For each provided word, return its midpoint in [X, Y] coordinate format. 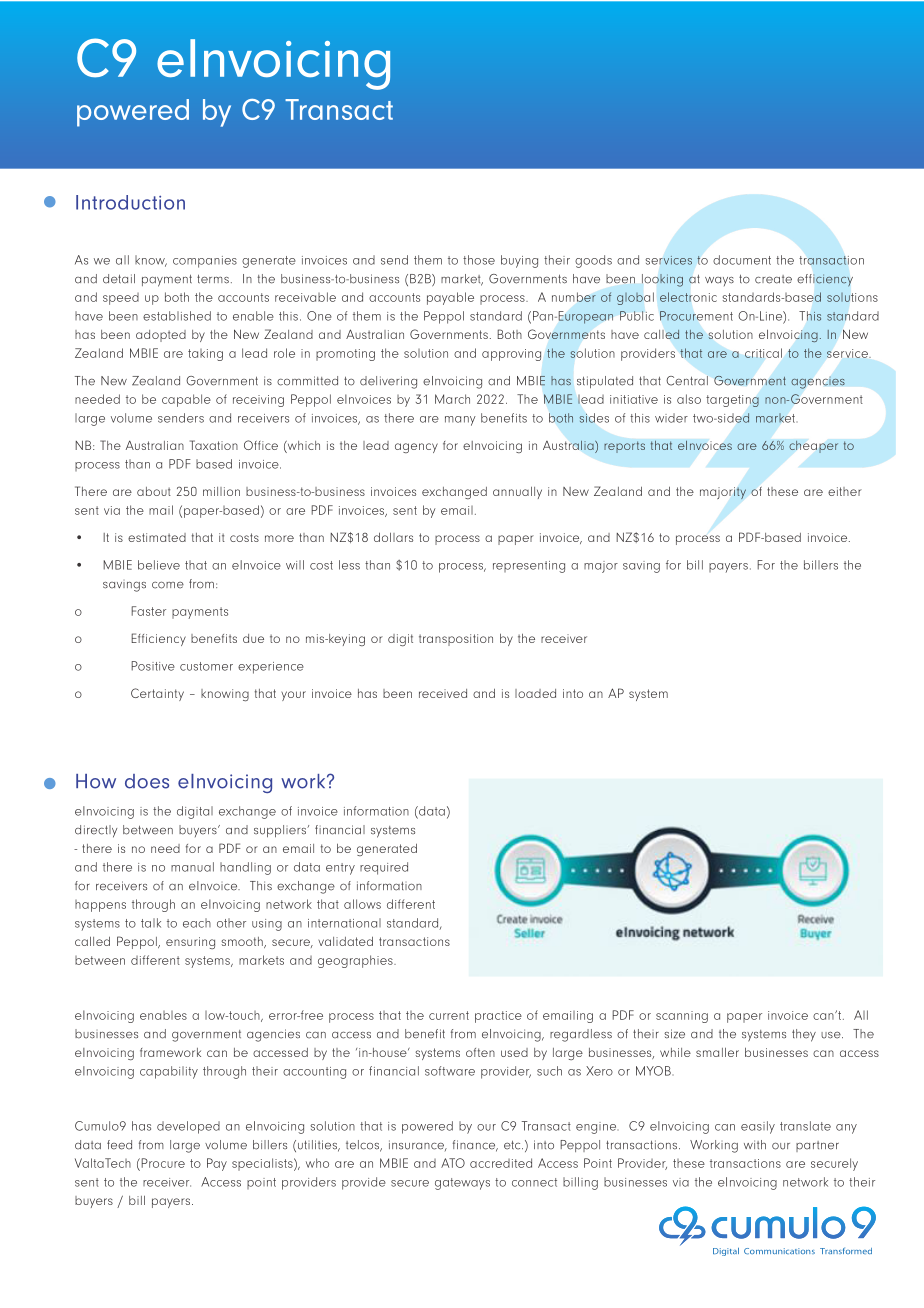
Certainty [157, 694]
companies [205, 262]
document [742, 260]
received [443, 693]
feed [119, 1145]
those [479, 260]
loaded [535, 693]
